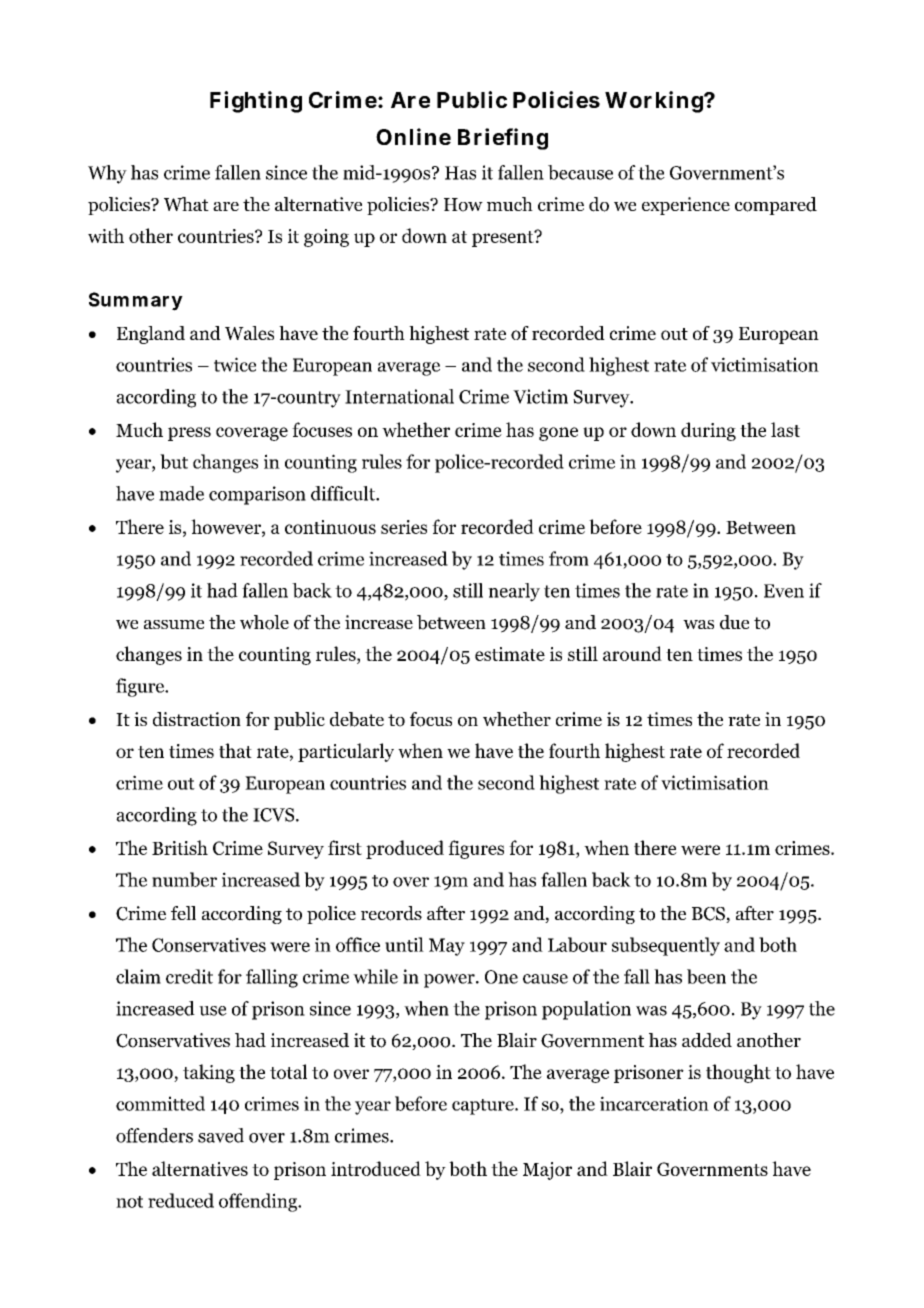  Describe the element at coordinates (709, 915) in the screenshot. I see `BCS` at that location.
